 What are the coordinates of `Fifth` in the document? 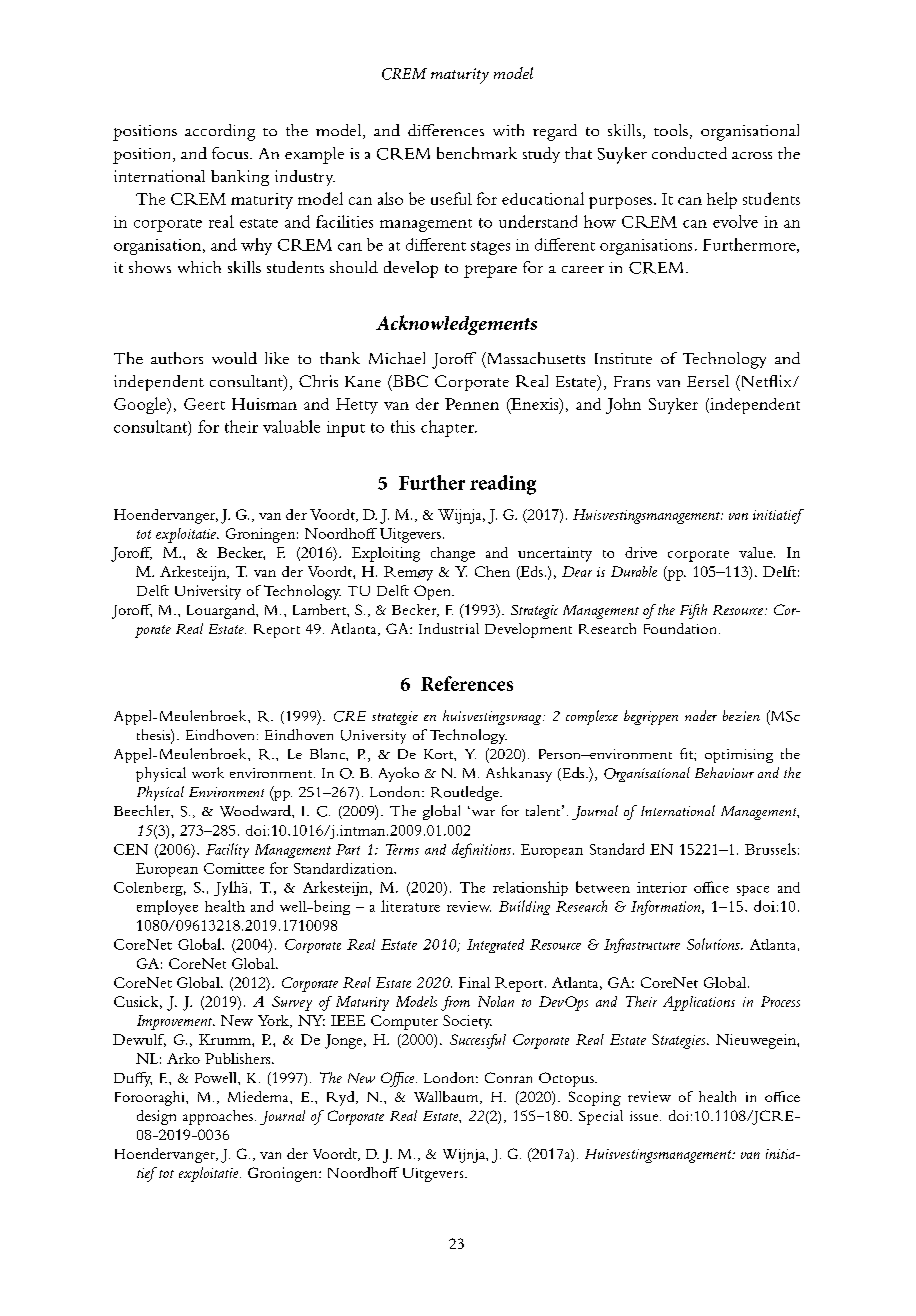 It's located at (693, 611).
